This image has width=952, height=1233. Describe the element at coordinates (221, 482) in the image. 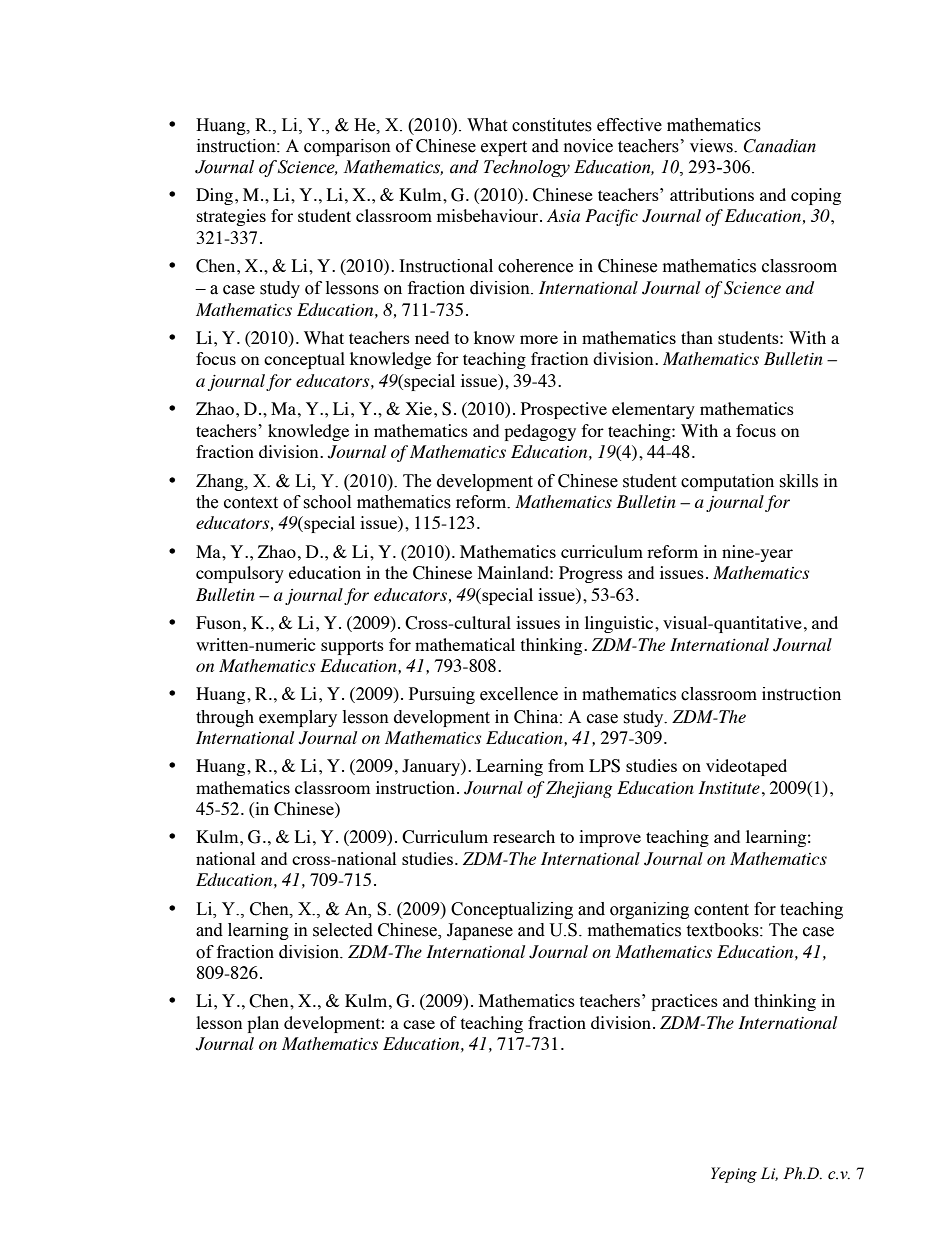

I see `Zhang` at that location.
